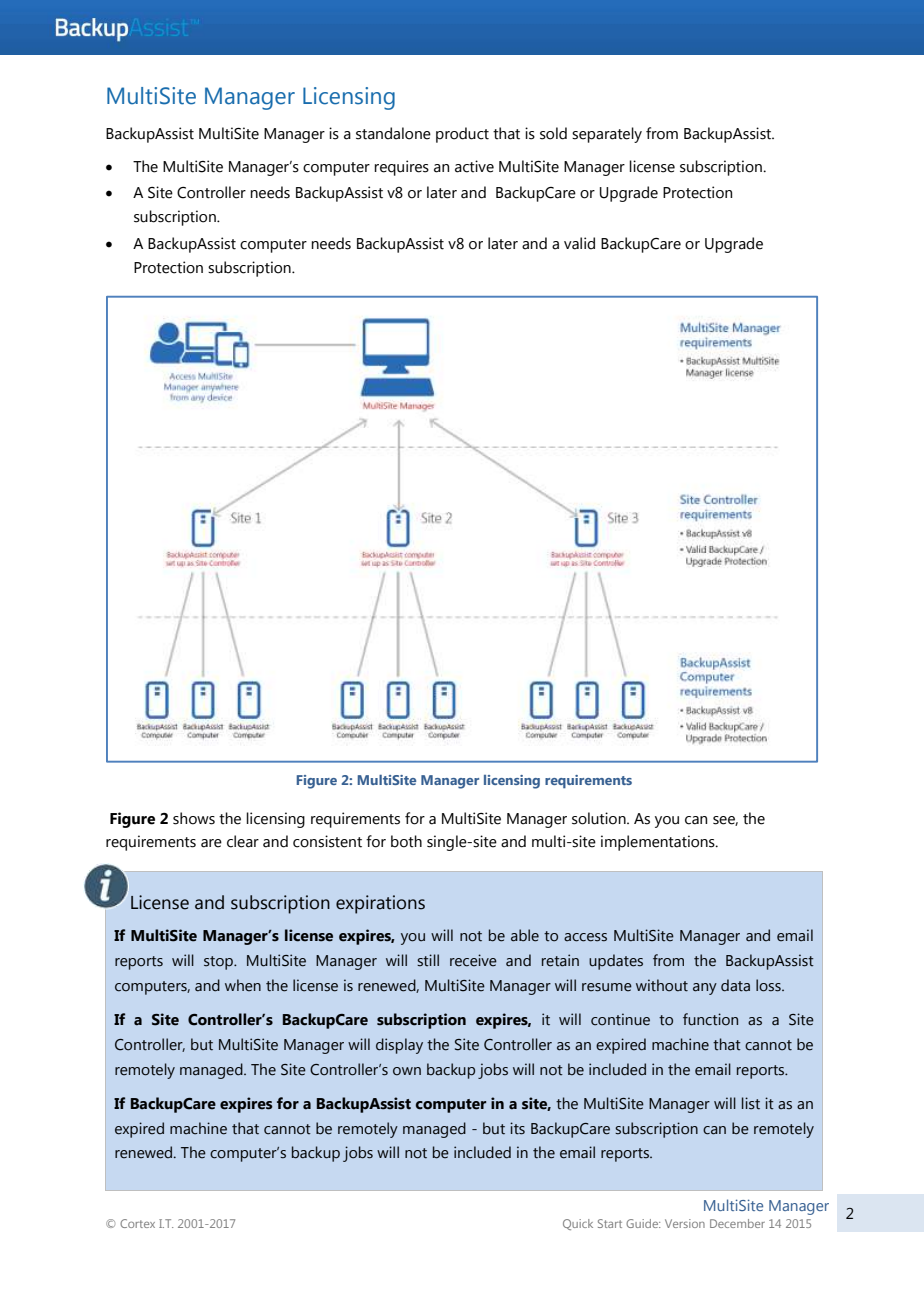  I want to click on Version, so click(685, 1223).
